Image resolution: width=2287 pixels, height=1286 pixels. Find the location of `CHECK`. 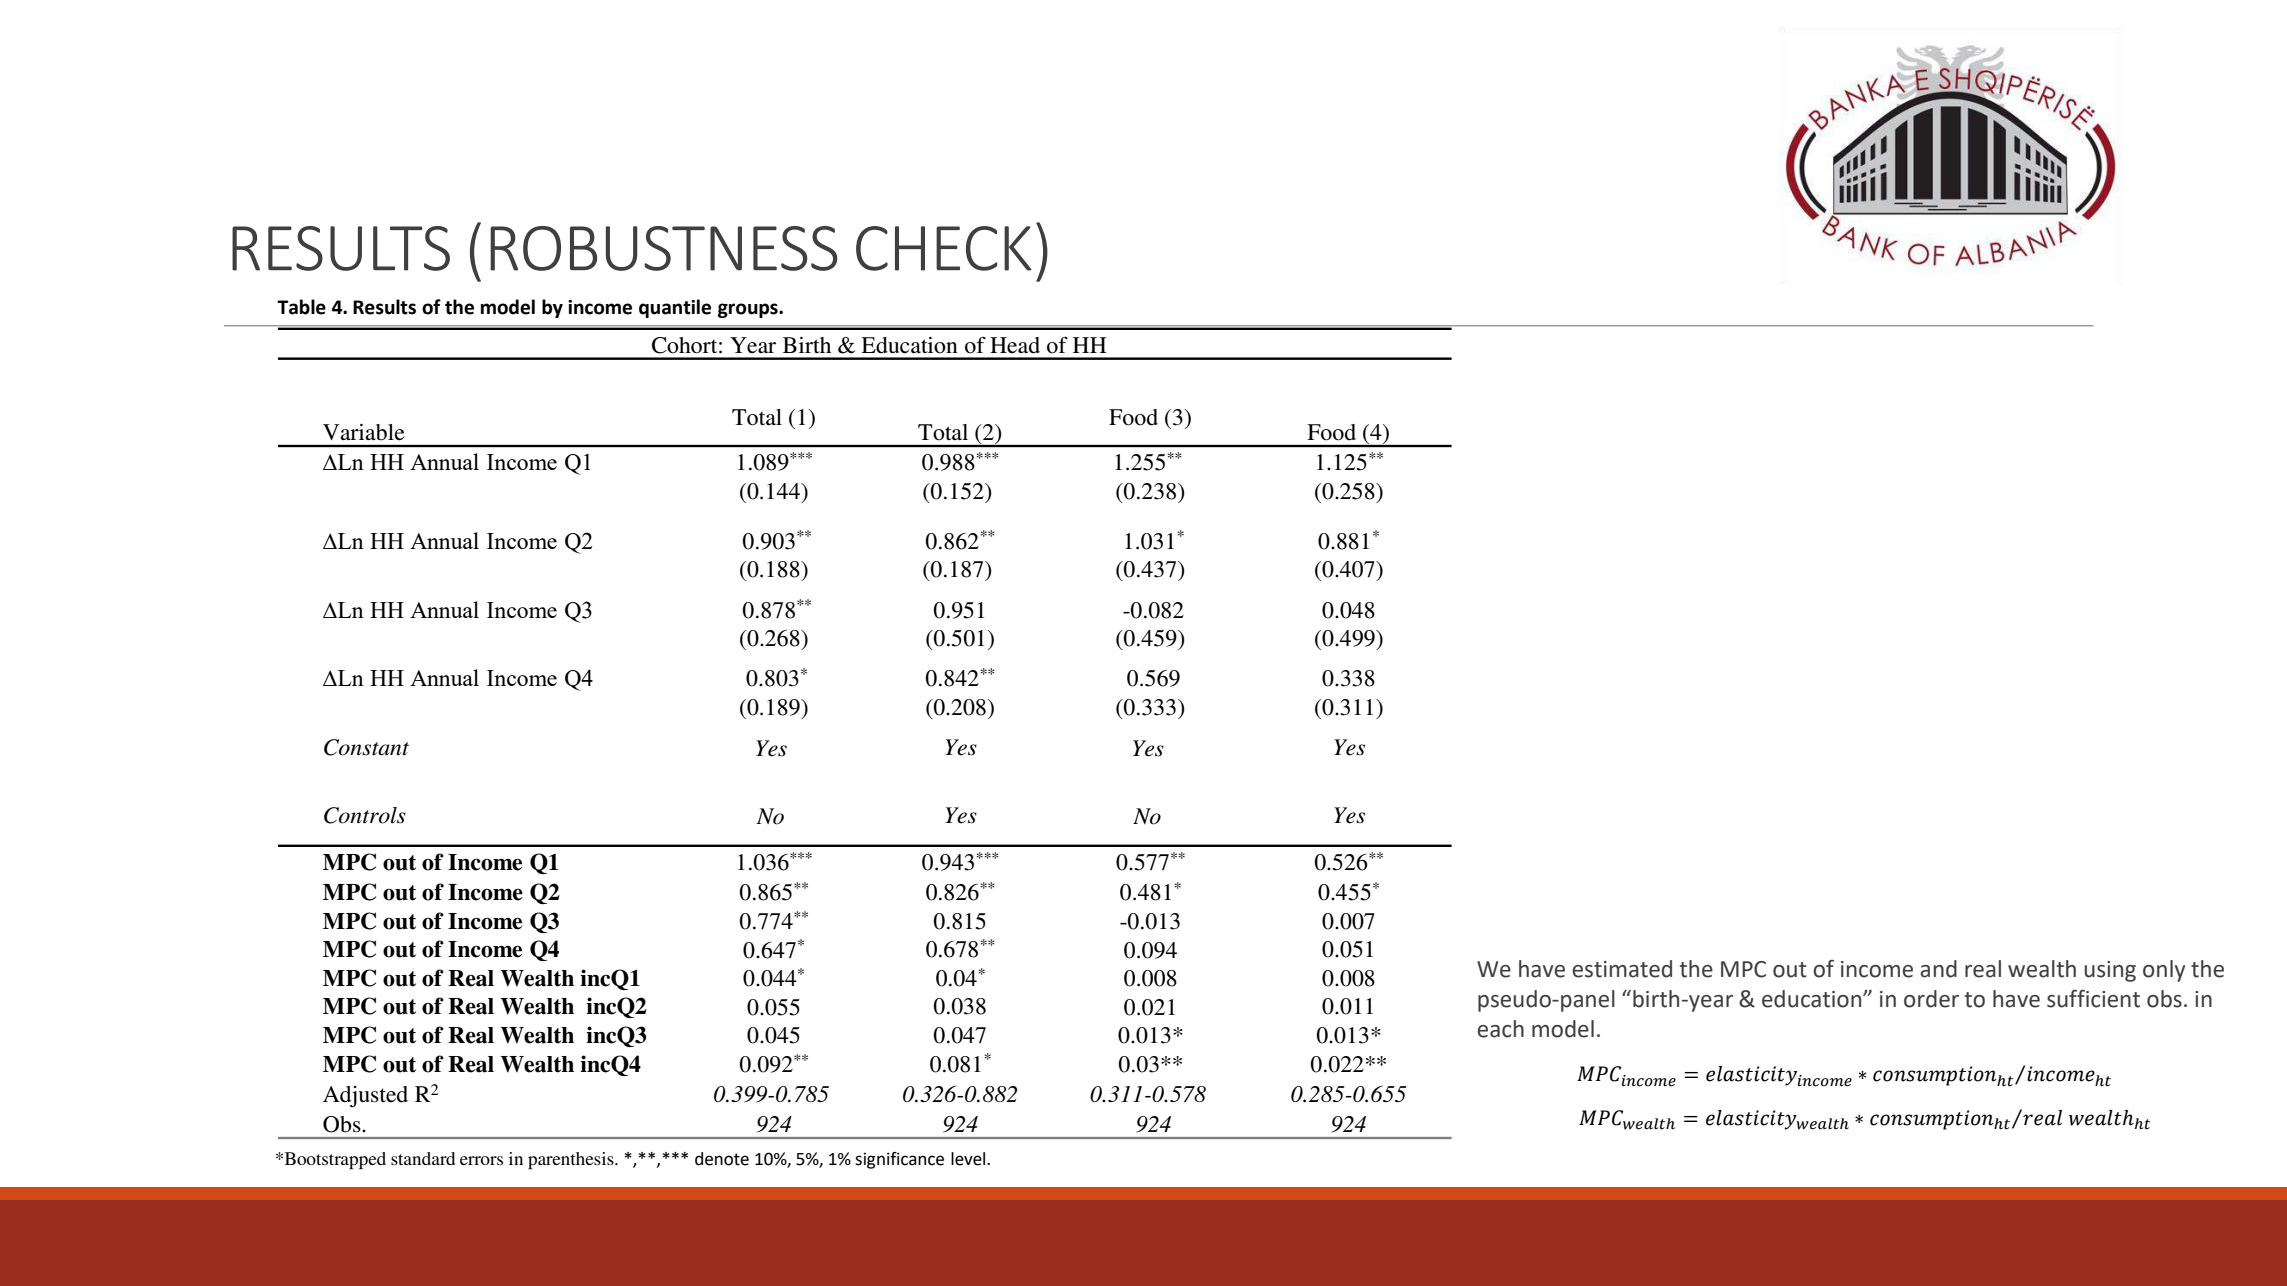

CHECK is located at coordinates (944, 248).
